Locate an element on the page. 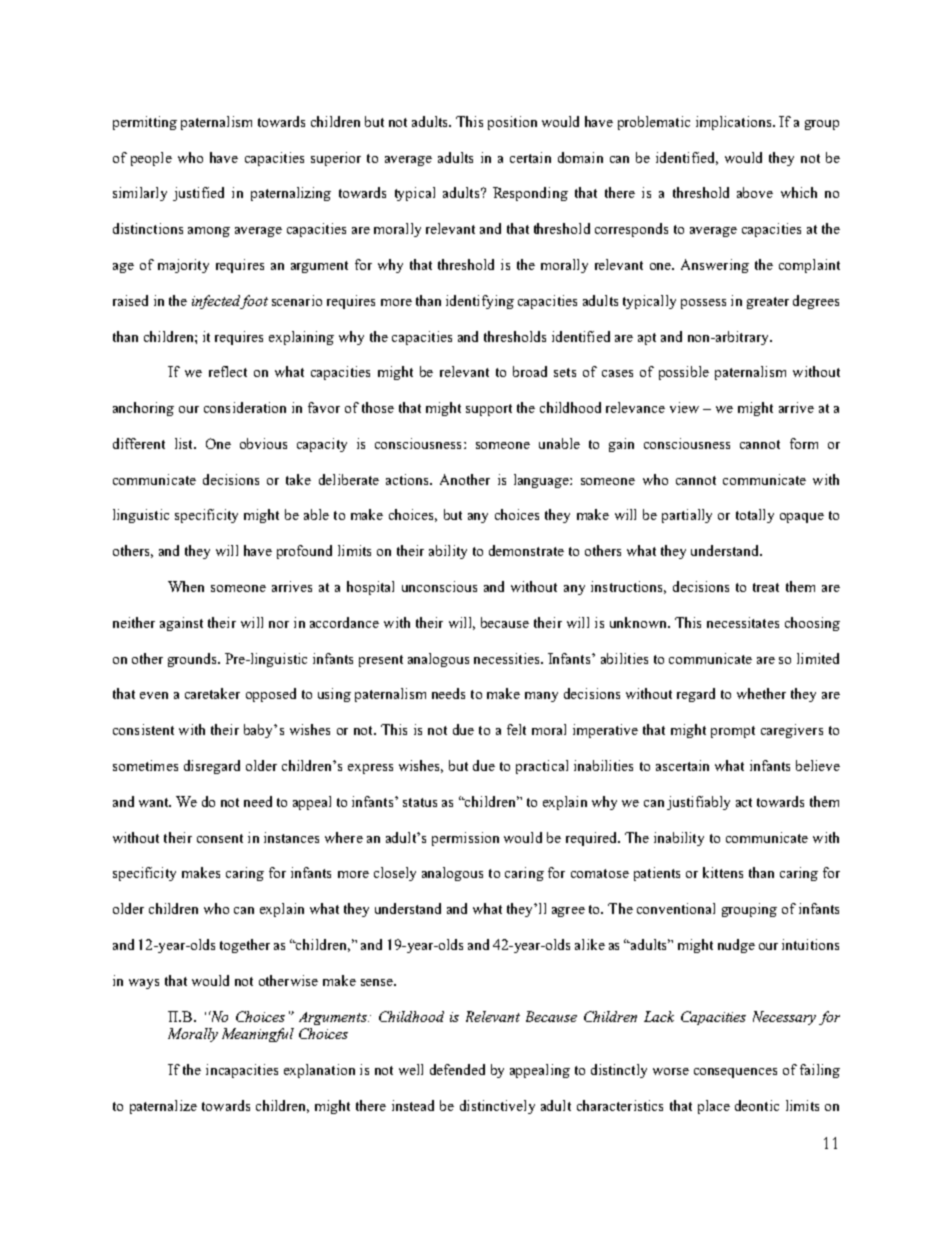 The height and width of the document is (1233, 952). necessitates is located at coordinates (743, 622).
